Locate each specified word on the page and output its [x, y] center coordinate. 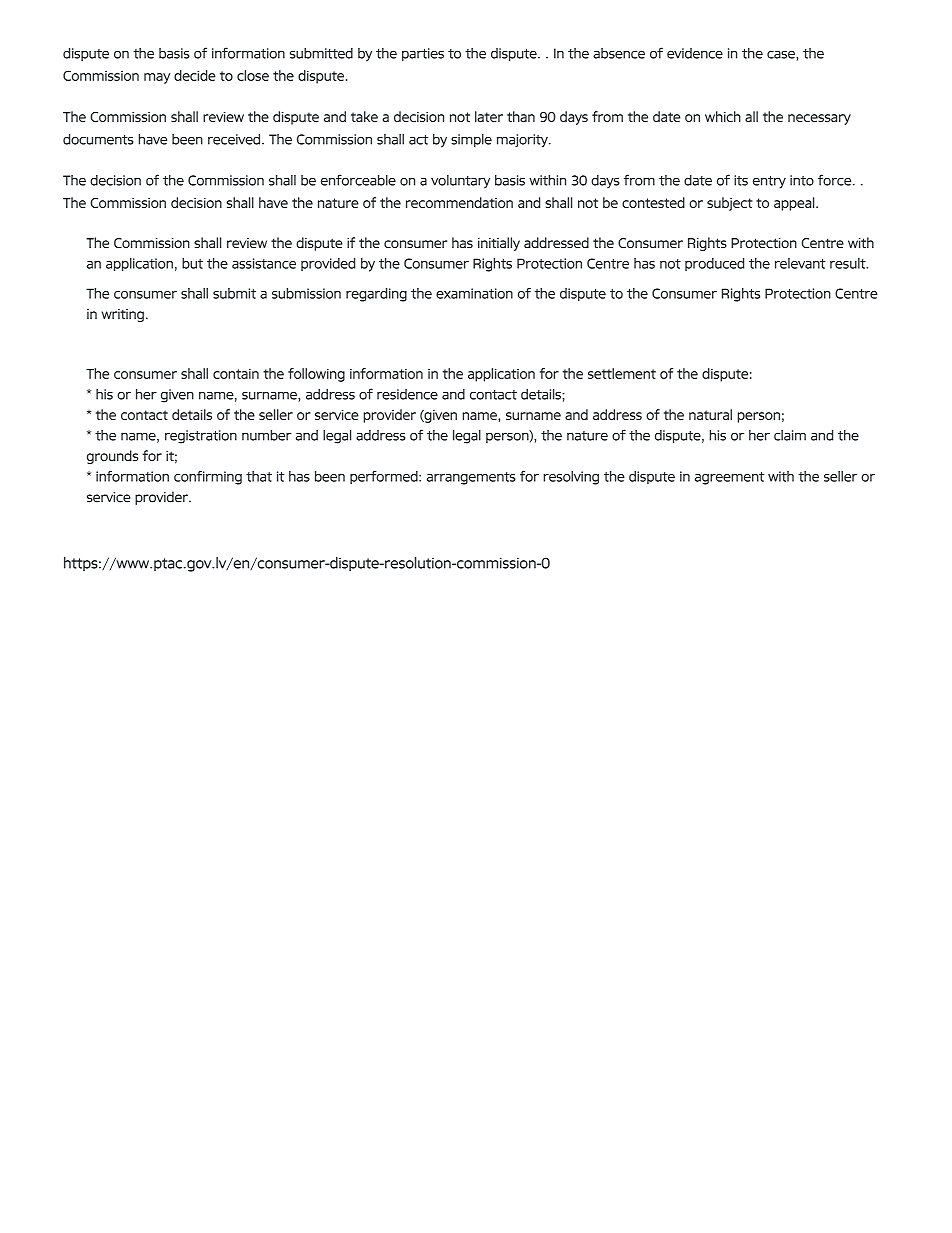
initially [499, 244]
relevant [800, 263]
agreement [729, 478]
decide [195, 75]
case [782, 55]
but [192, 263]
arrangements [471, 478]
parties [423, 54]
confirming [208, 478]
